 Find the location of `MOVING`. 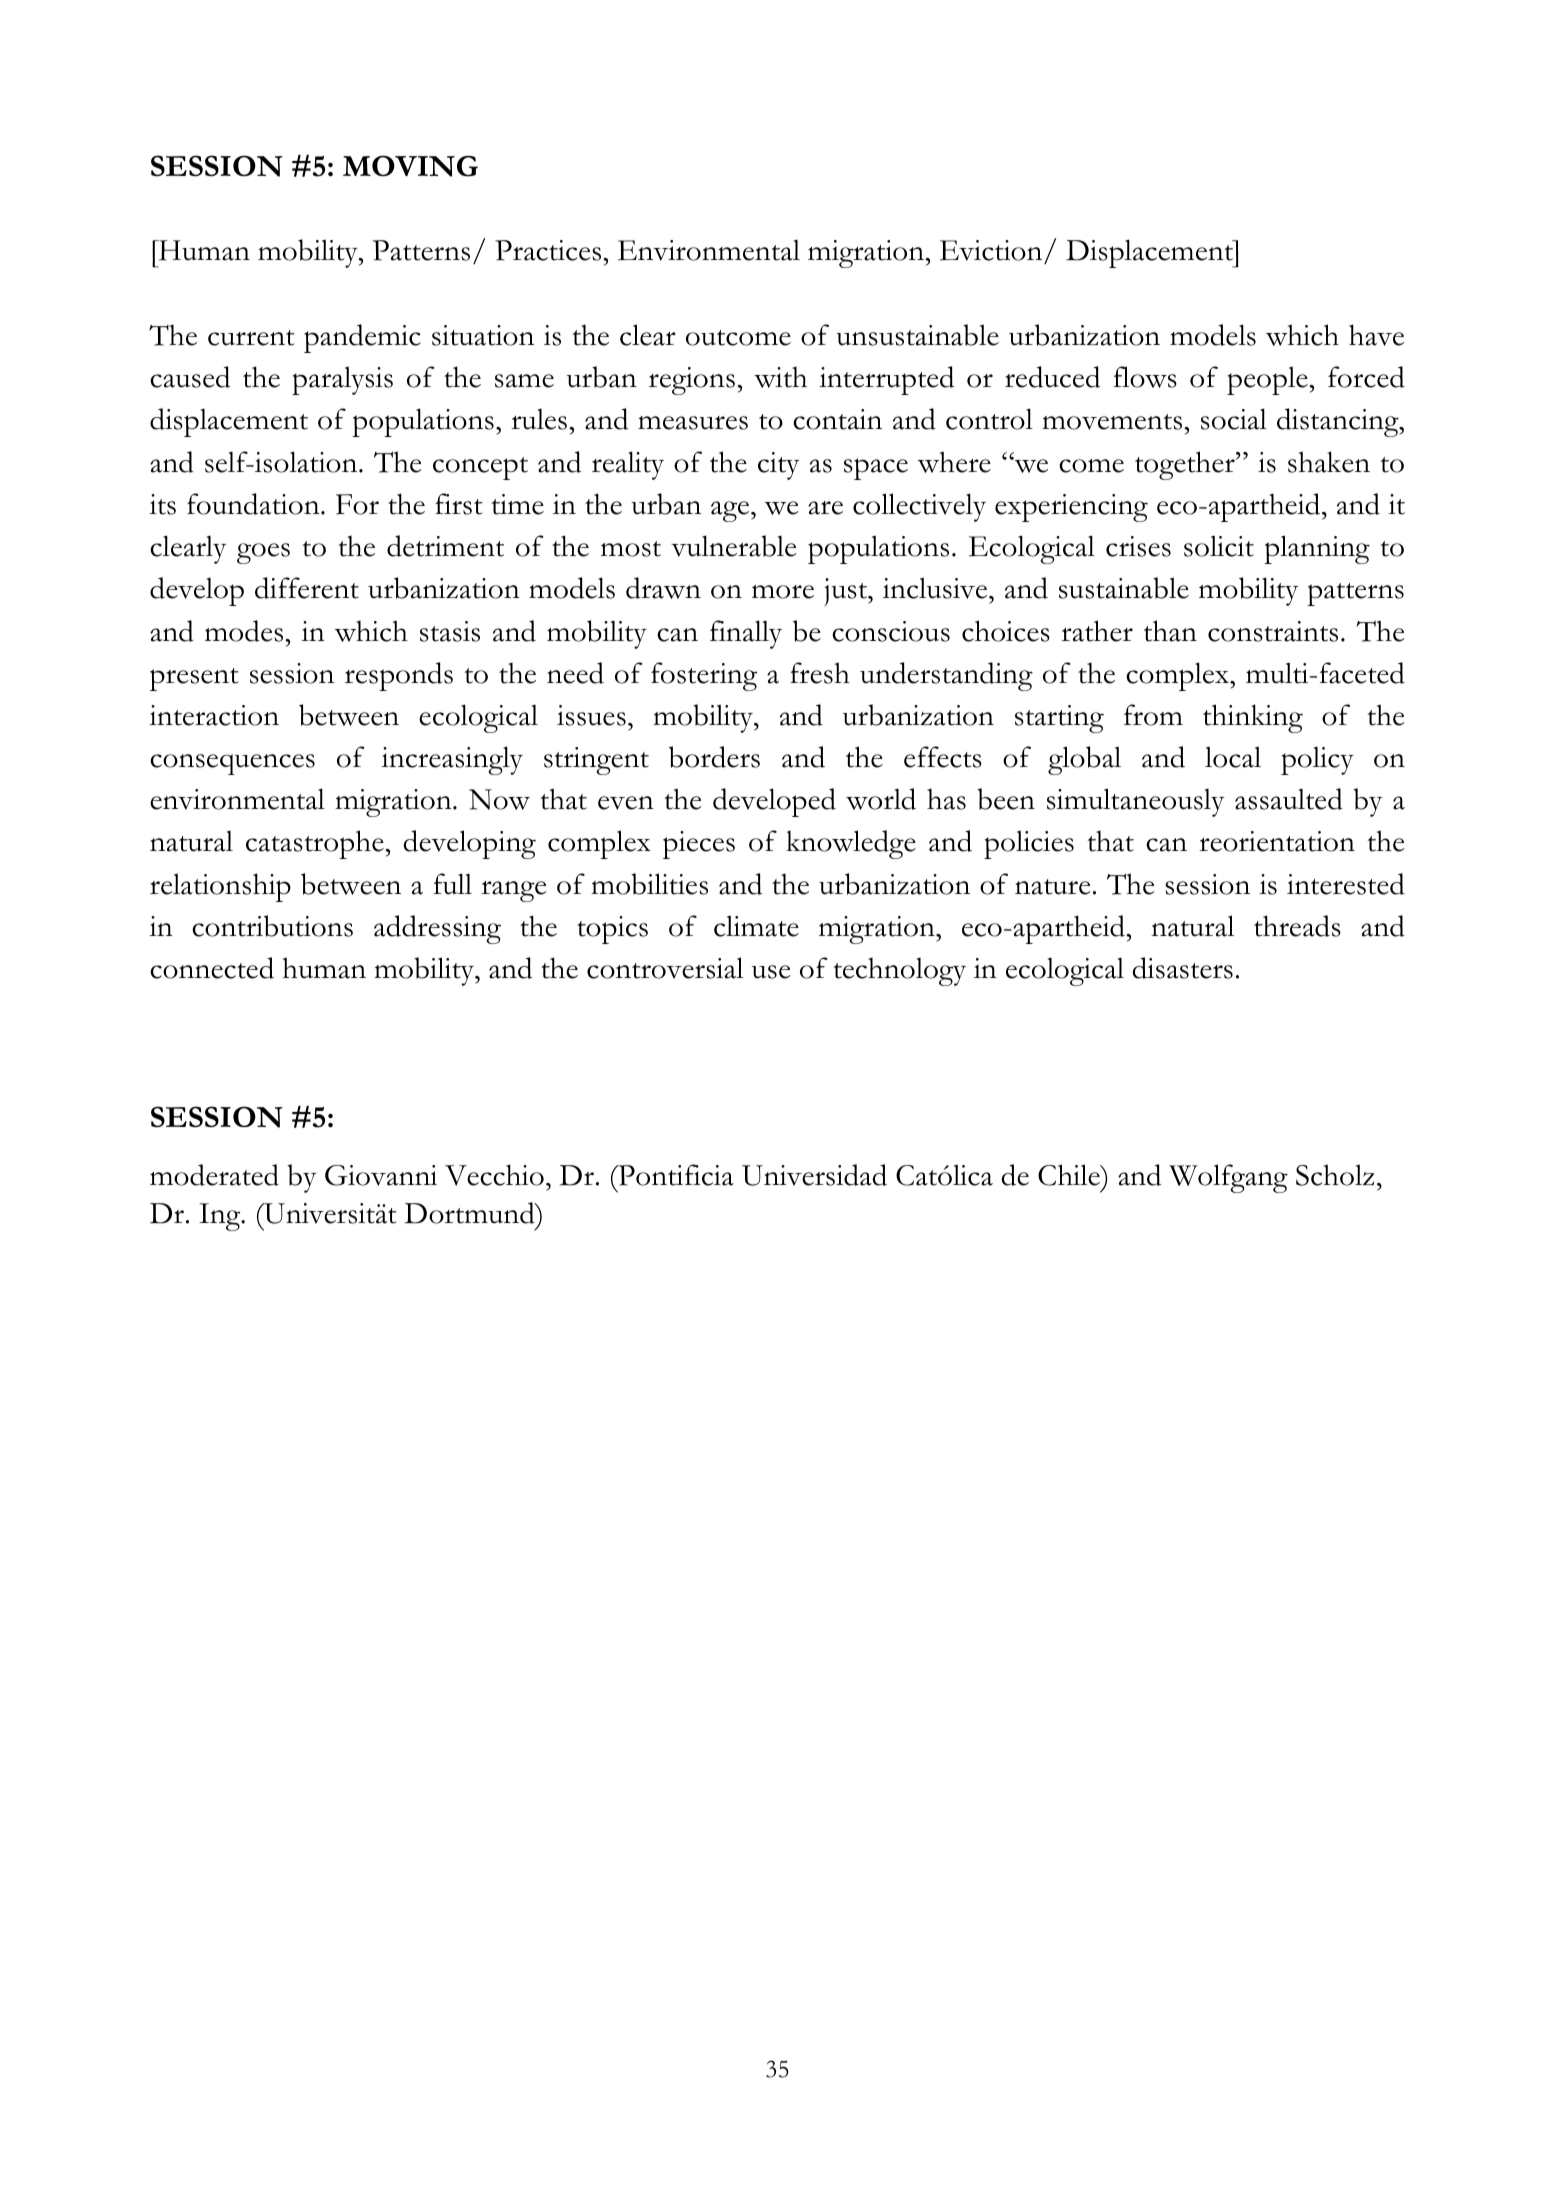

MOVING is located at coordinates (410, 166).
